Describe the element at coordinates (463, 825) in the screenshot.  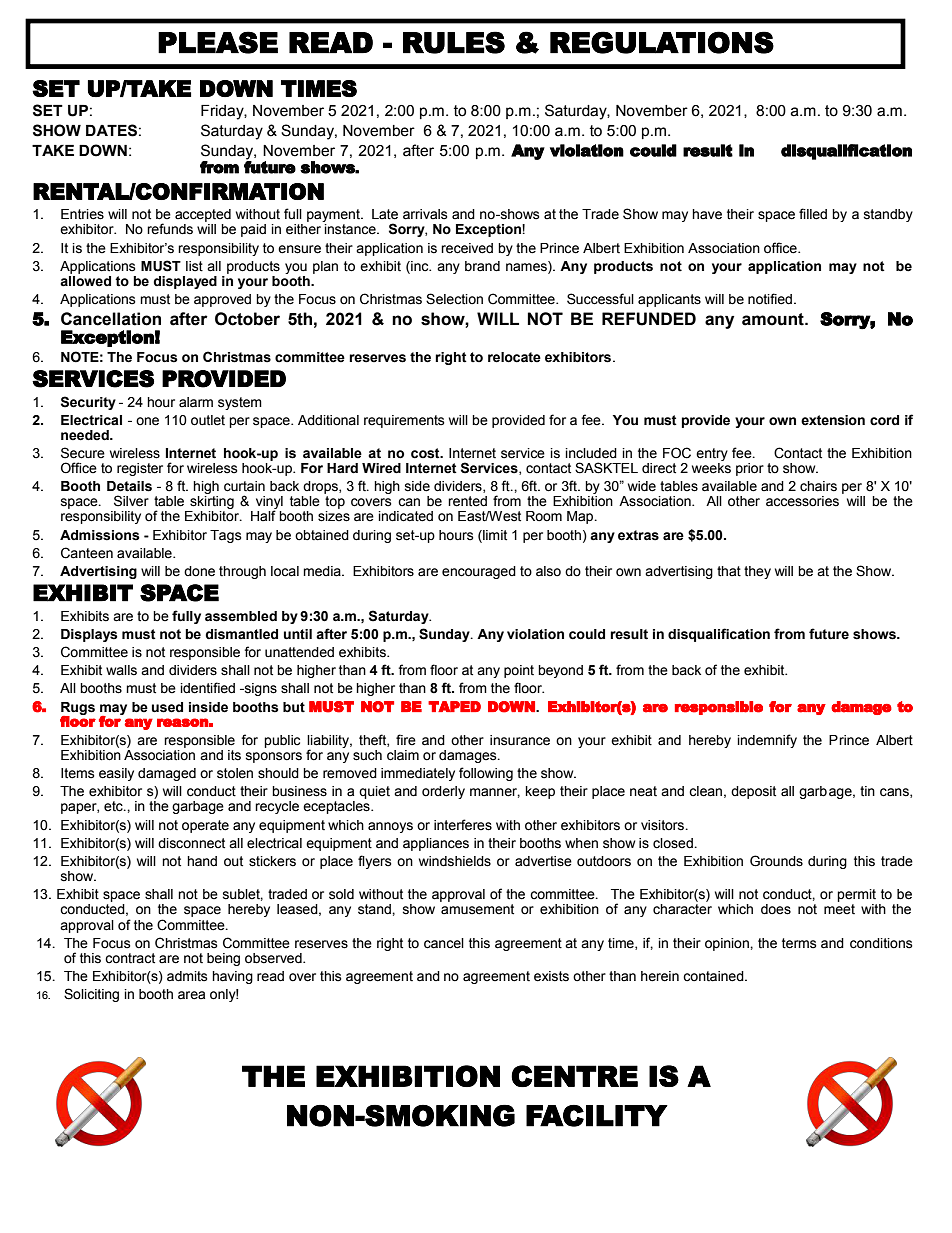
I see `interferes` at that location.
